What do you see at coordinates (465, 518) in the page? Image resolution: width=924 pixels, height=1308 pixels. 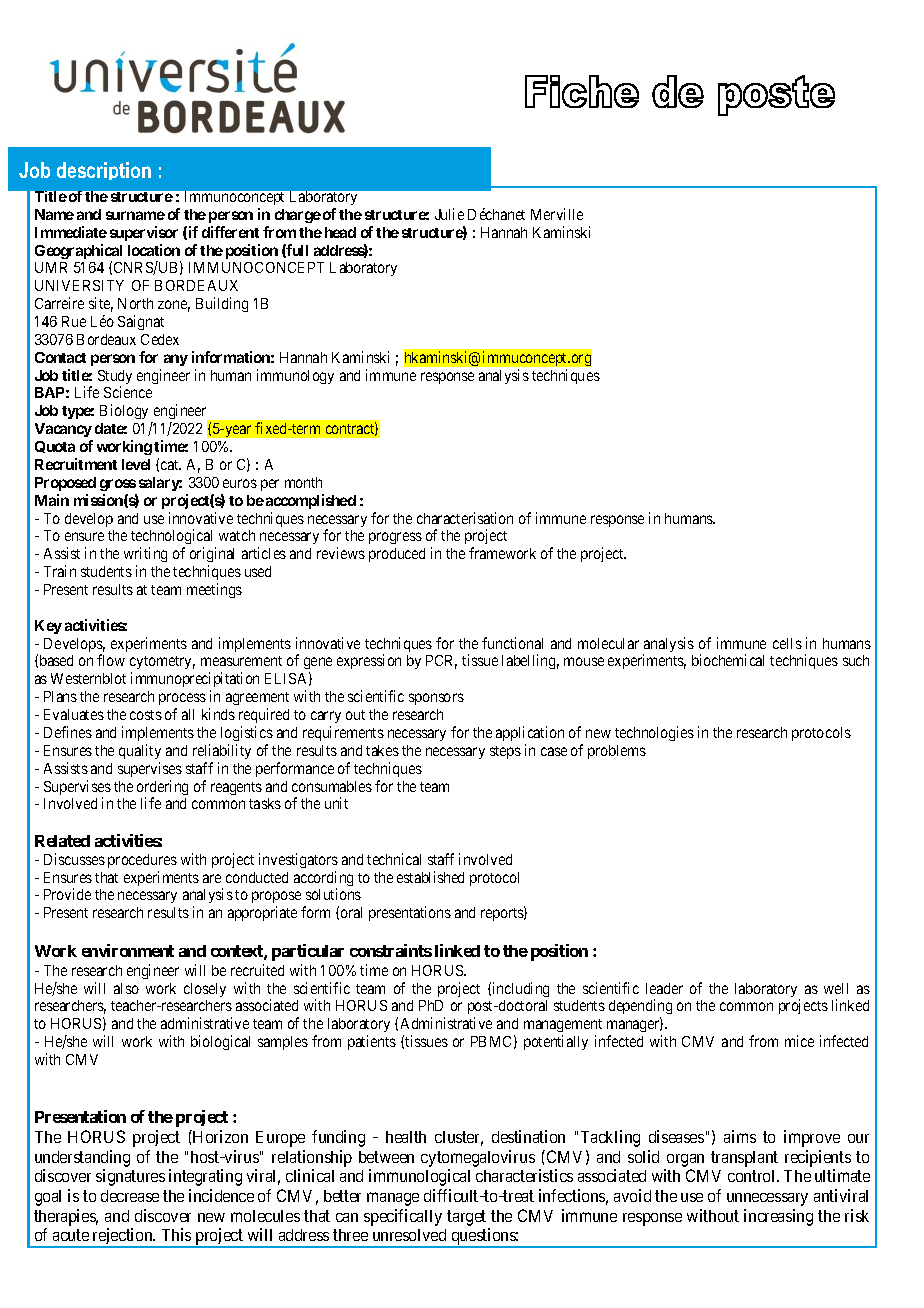 I see `characterisation` at bounding box center [465, 518].
